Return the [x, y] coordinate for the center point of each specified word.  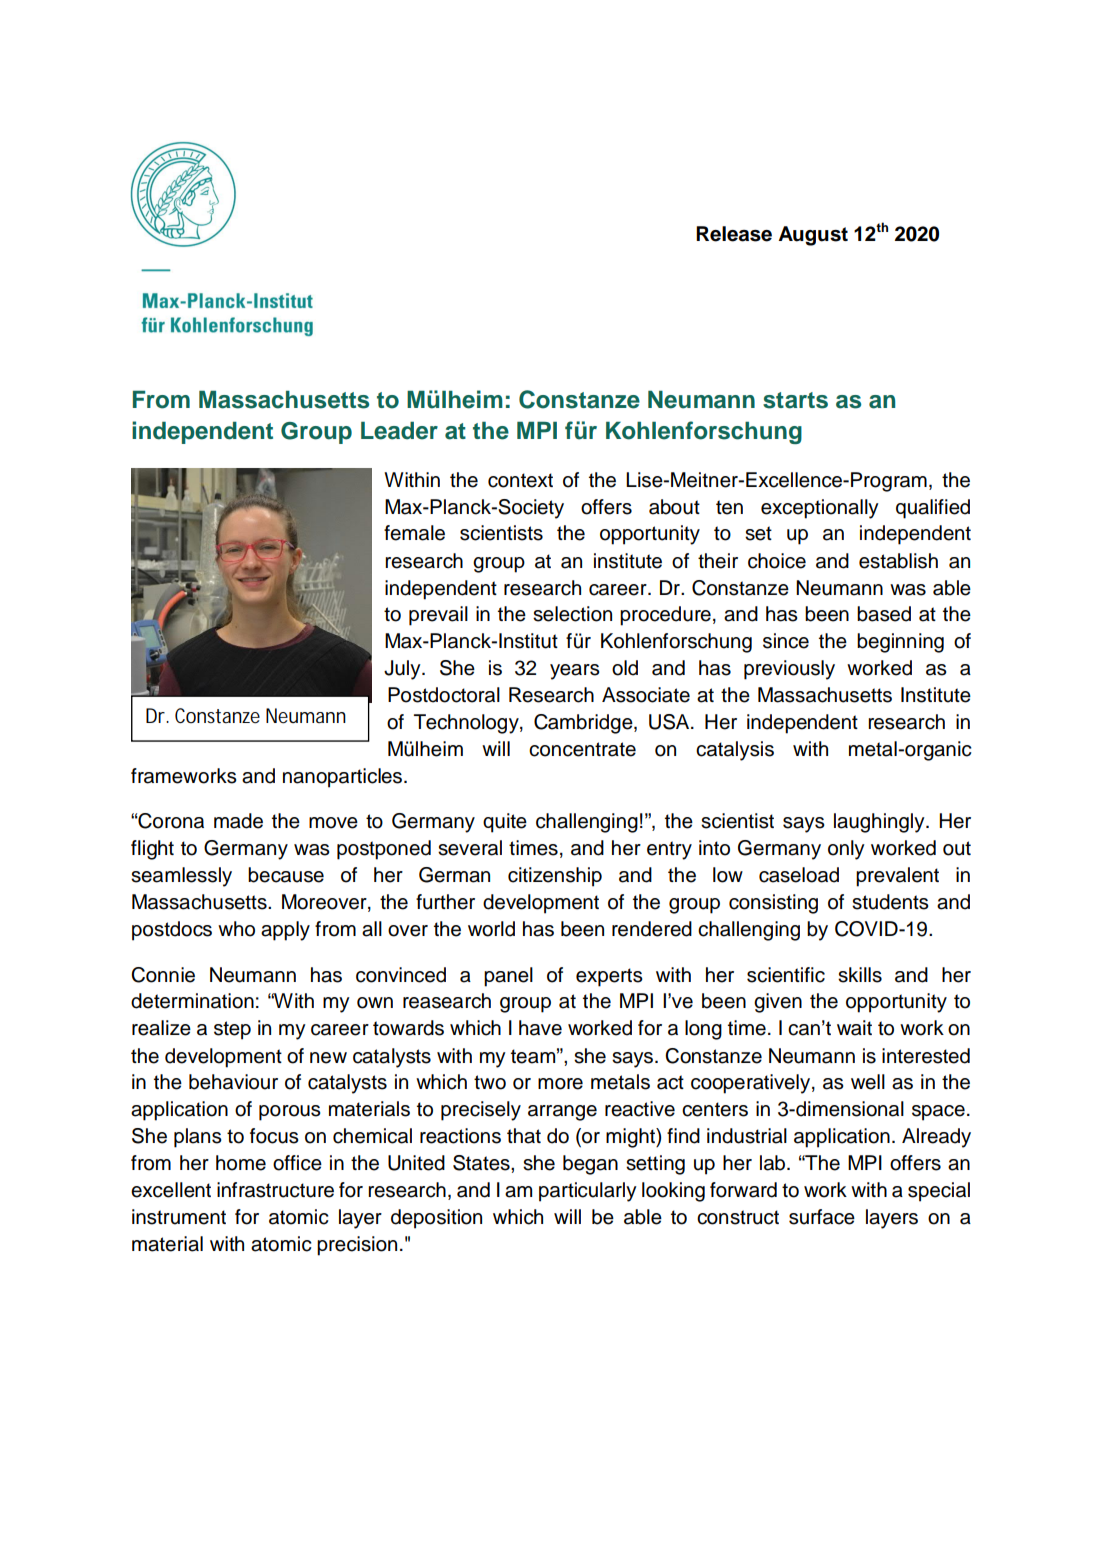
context [520, 480]
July [403, 670]
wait [854, 1028]
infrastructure [275, 1190]
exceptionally [820, 509]
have [540, 1028]
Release [734, 234]
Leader [399, 430]
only [846, 850]
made [238, 821]
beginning [900, 643]
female [414, 533]
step [232, 1030]
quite [505, 823]
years [575, 672]
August [813, 236]
